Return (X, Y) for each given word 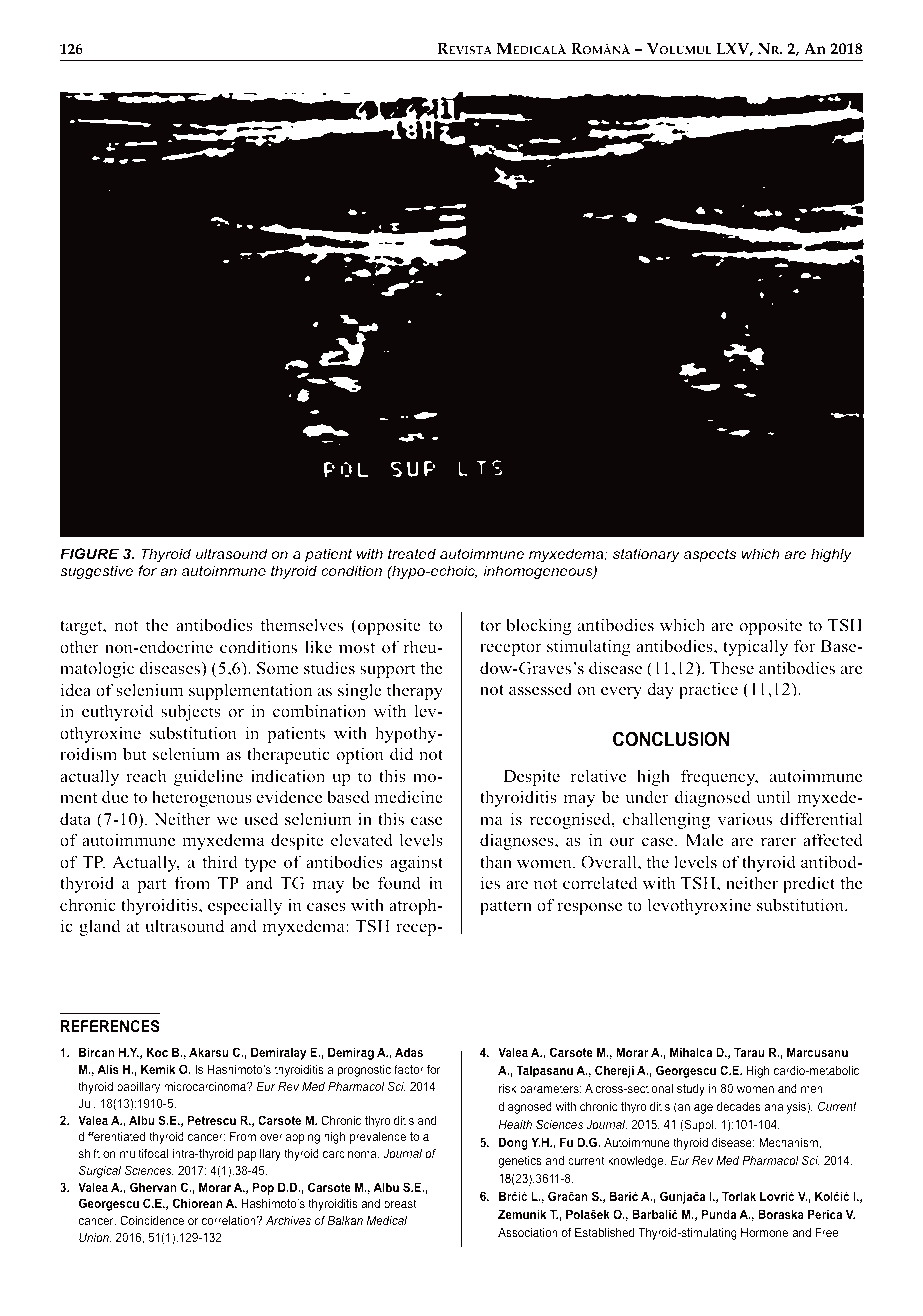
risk (508, 1088)
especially (245, 906)
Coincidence (152, 1220)
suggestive (96, 572)
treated (412, 553)
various (744, 818)
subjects (191, 712)
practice (708, 690)
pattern (506, 907)
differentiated (111, 1136)
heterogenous (202, 798)
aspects (710, 555)
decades (739, 1106)
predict (809, 884)
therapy (415, 691)
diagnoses (518, 841)
